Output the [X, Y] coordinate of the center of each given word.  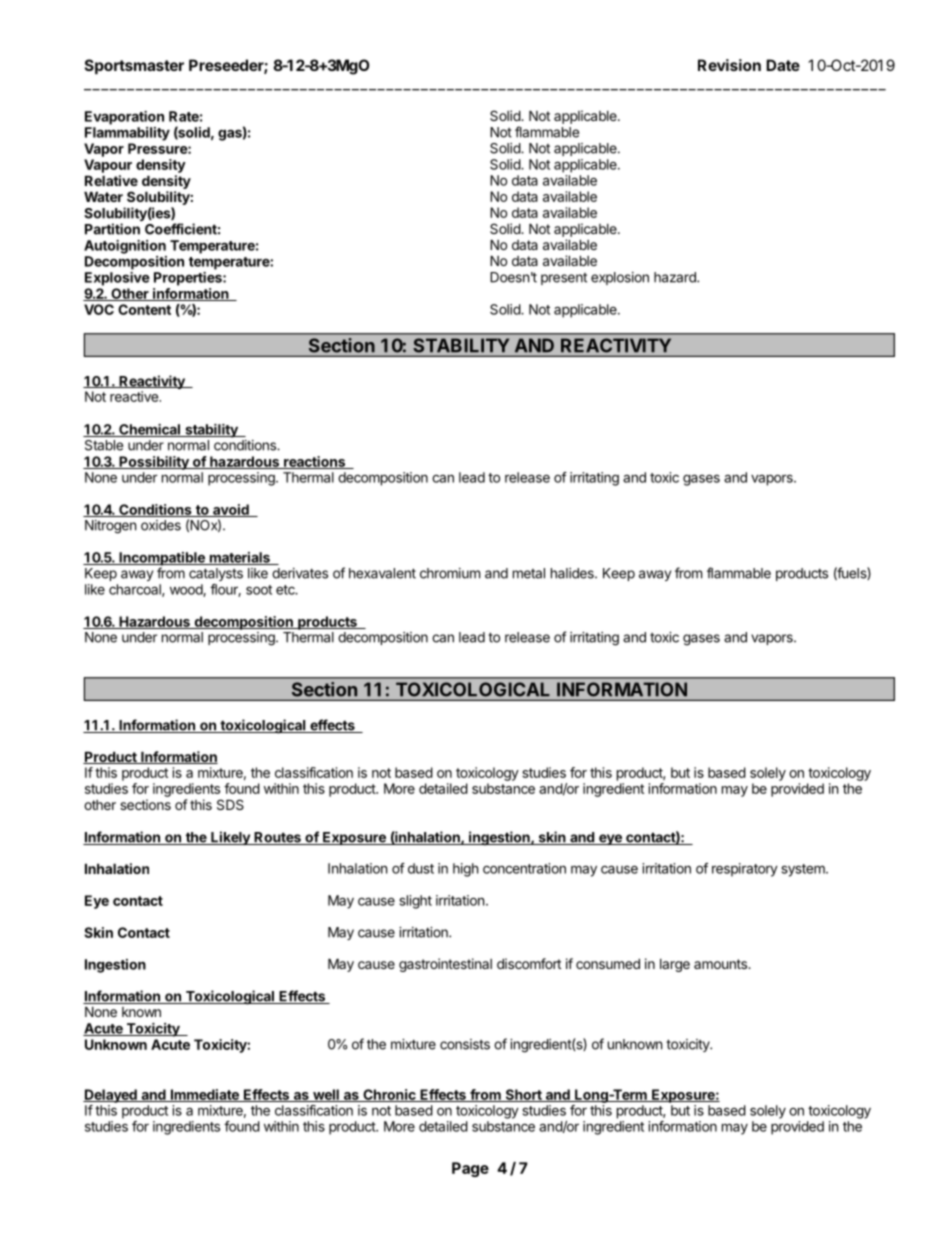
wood [187, 590]
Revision [729, 65]
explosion [620, 278]
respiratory [745, 870]
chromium [450, 573]
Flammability [127, 134]
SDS [230, 804]
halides [573, 573]
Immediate [204, 1095]
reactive [135, 396]
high [465, 870]
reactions [314, 462]
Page [470, 1169]
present [564, 279]
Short [523, 1095]
